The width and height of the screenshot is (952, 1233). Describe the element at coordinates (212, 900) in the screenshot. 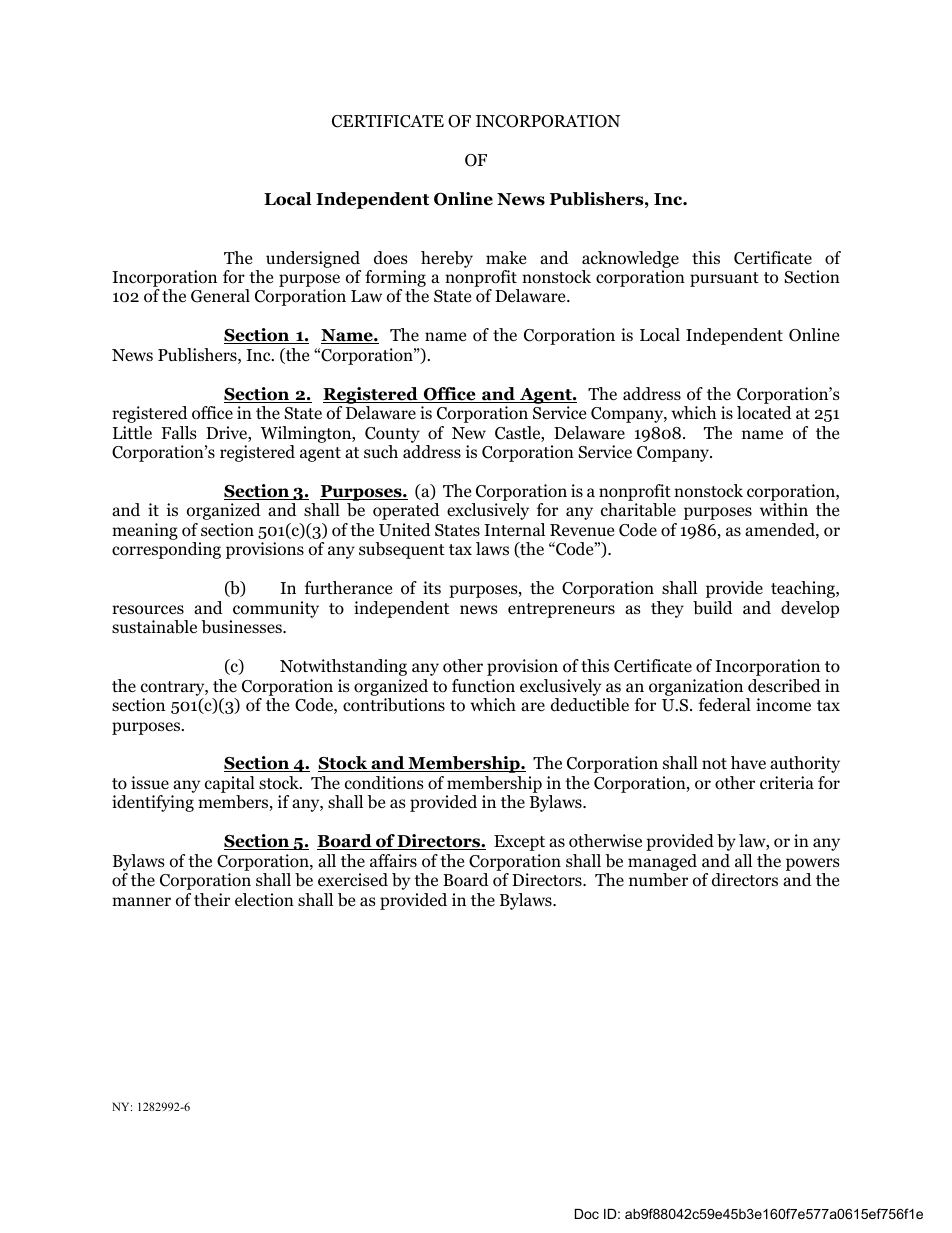

I see `their` at that location.
